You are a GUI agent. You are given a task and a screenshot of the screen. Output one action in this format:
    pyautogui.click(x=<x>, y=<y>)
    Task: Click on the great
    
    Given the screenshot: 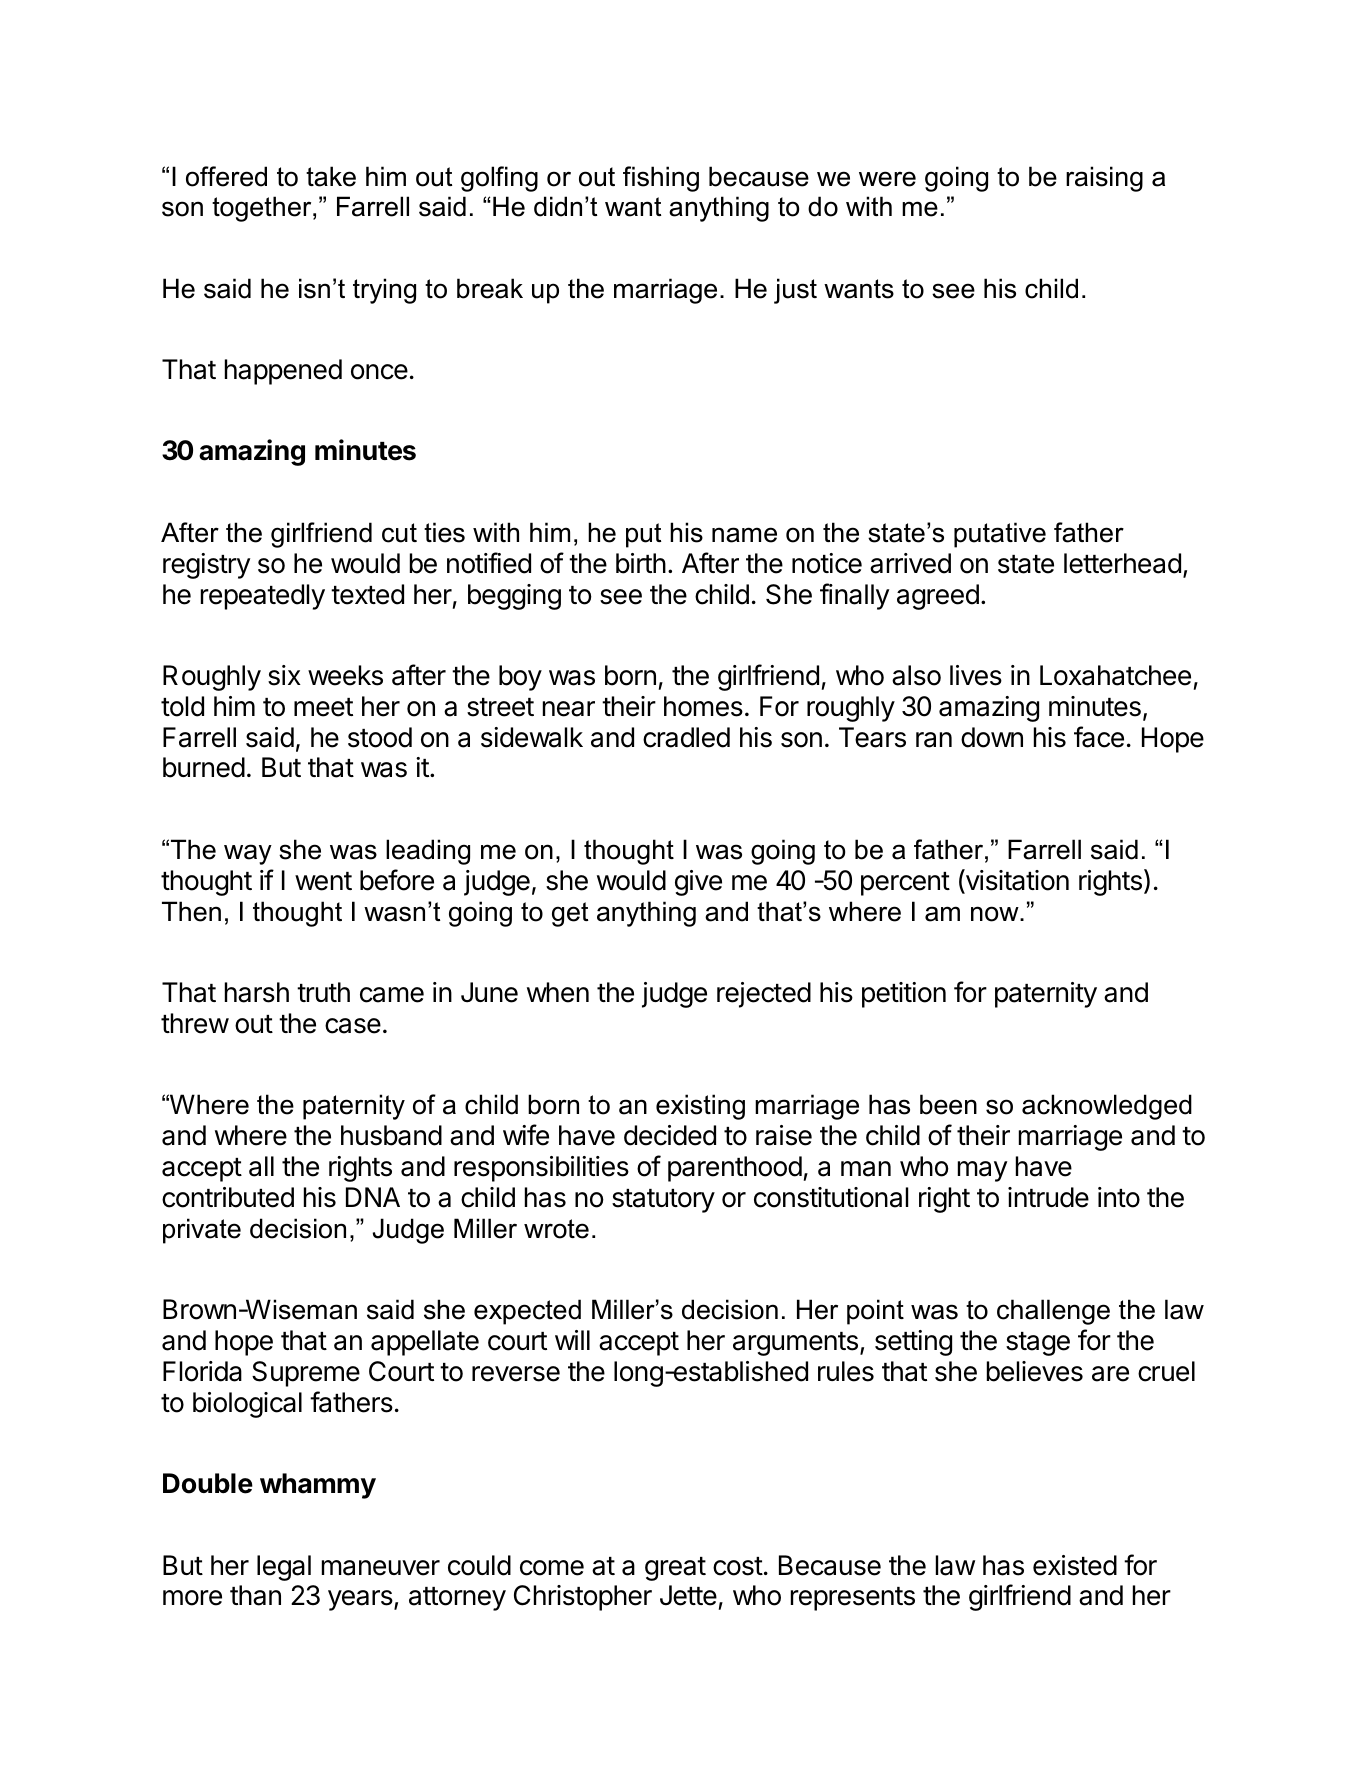 What is the action you would take?
    pyautogui.click(x=675, y=1569)
